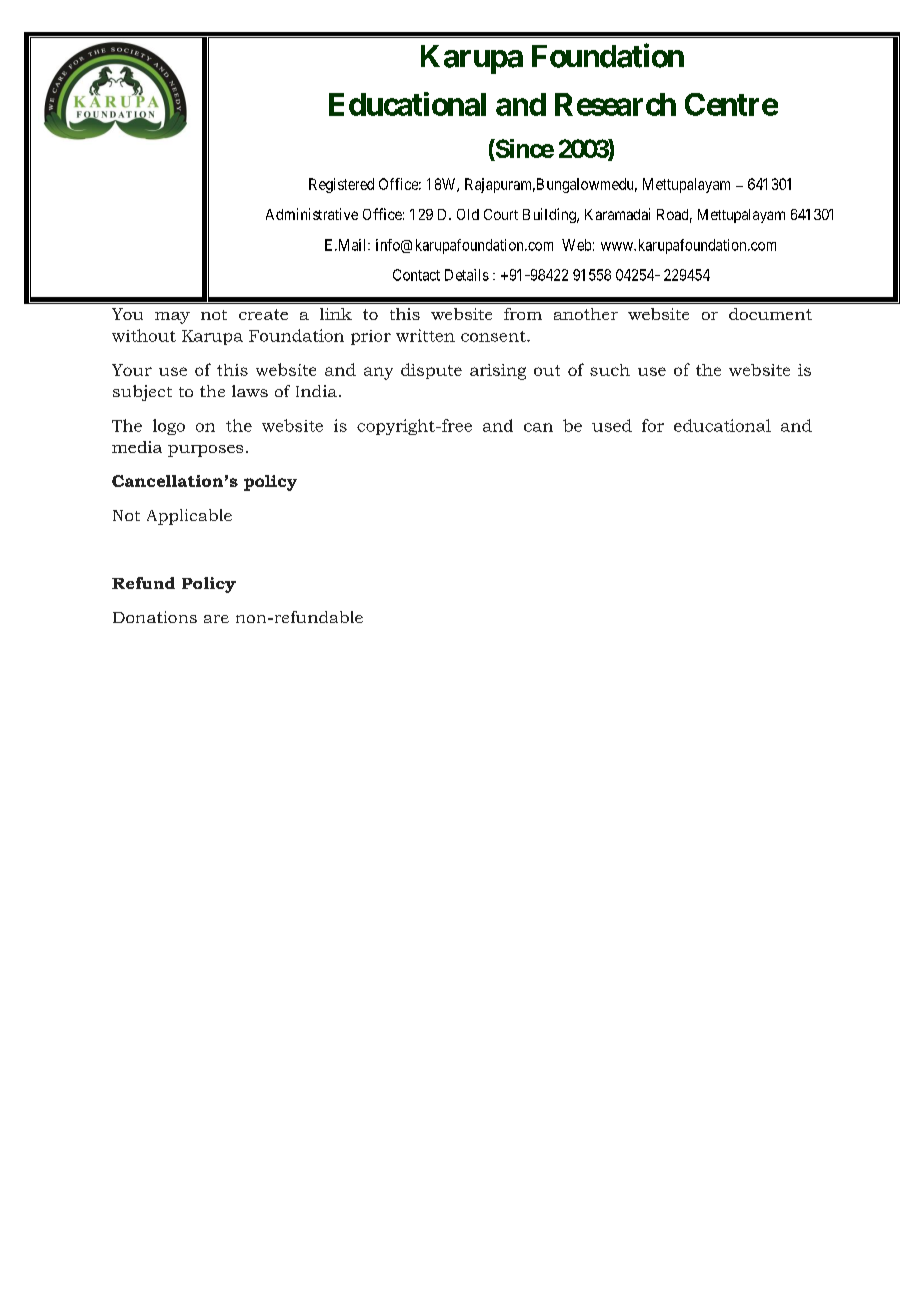  Describe the element at coordinates (610, 370) in the screenshot. I see `such` at that location.
